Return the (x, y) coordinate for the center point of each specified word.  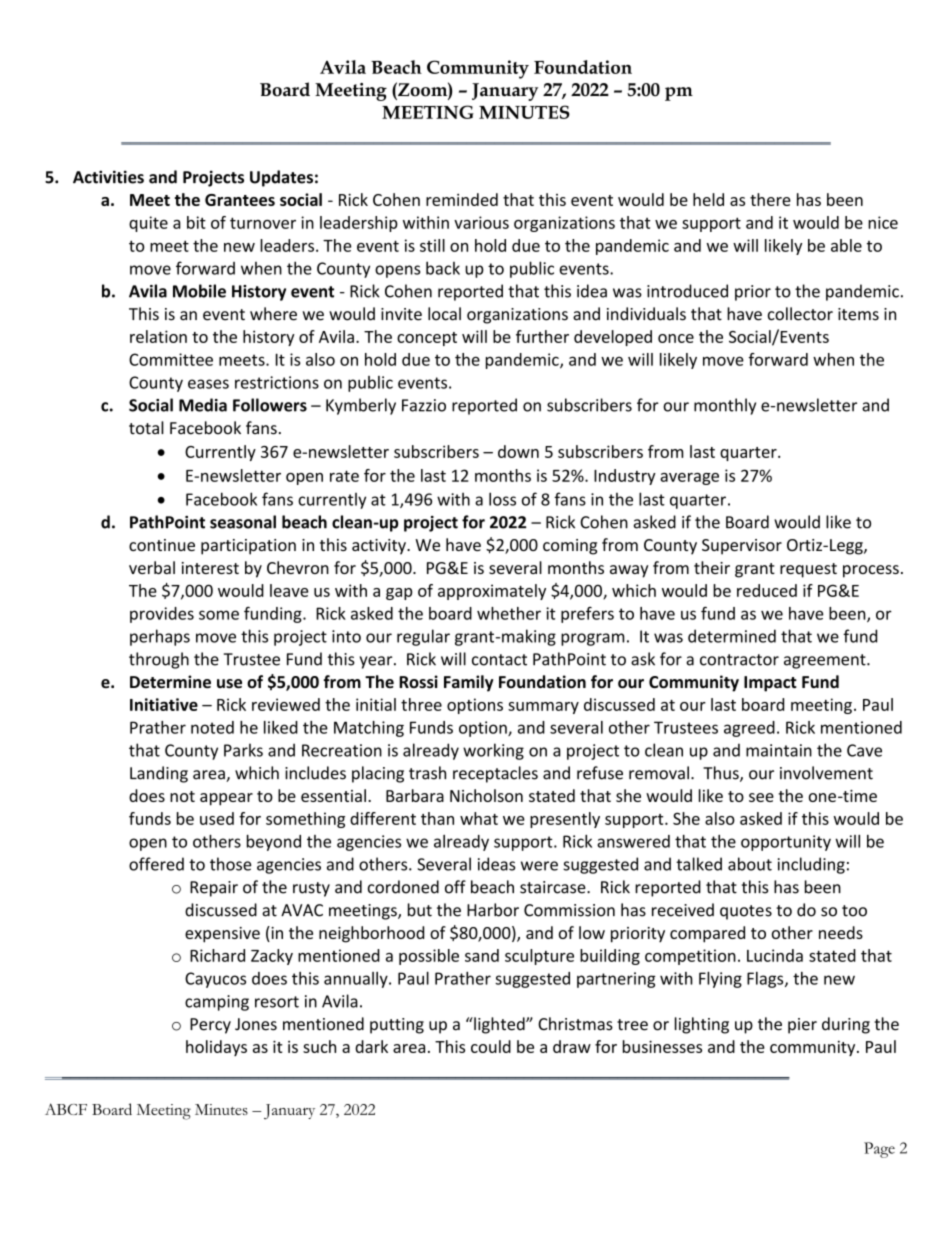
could (491, 1046)
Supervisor (742, 547)
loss (502, 499)
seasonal (243, 522)
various (481, 222)
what (479, 818)
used (217, 818)
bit (196, 222)
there (770, 199)
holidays (216, 1048)
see (761, 797)
